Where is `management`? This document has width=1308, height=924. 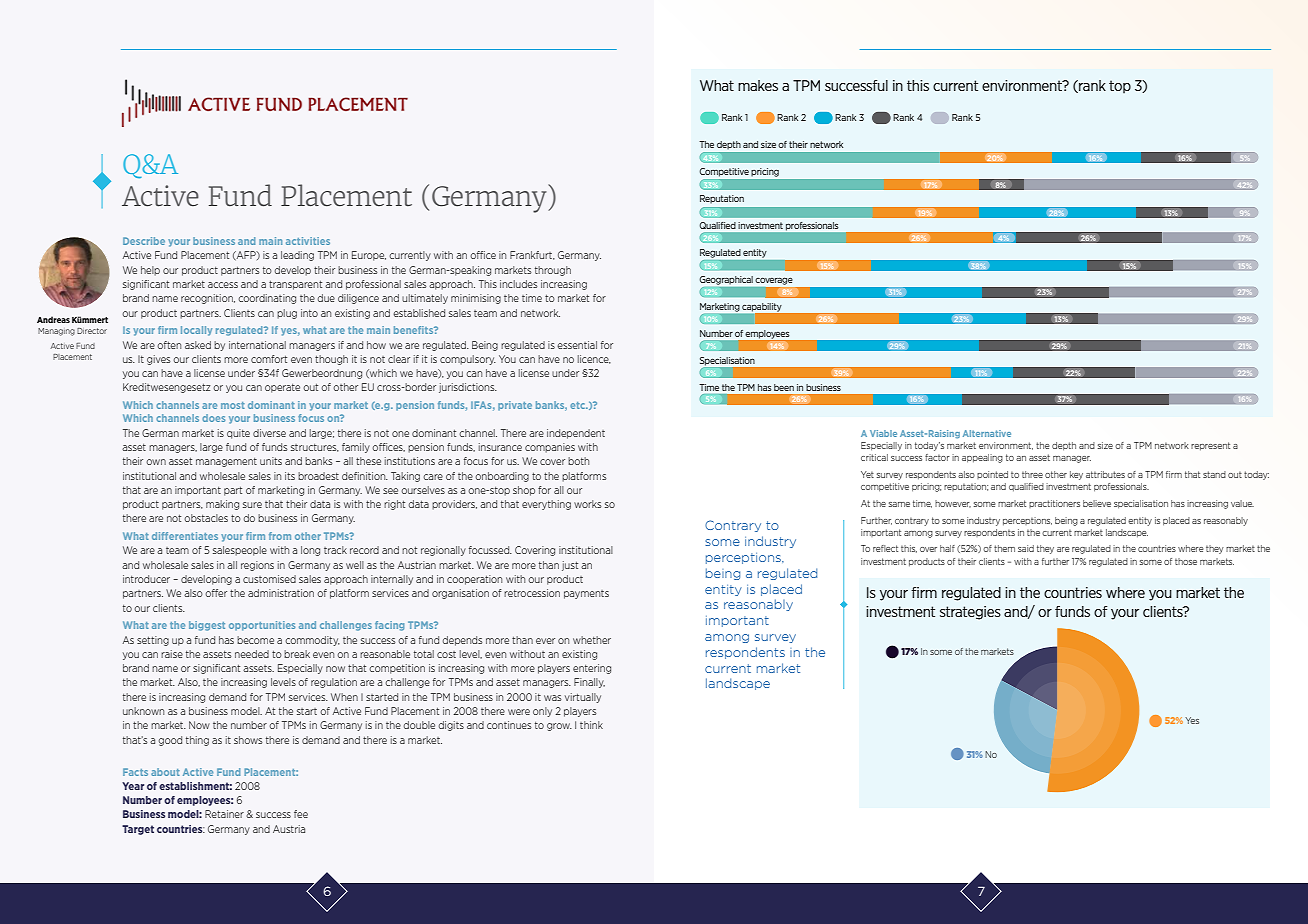
management is located at coordinates (226, 462).
